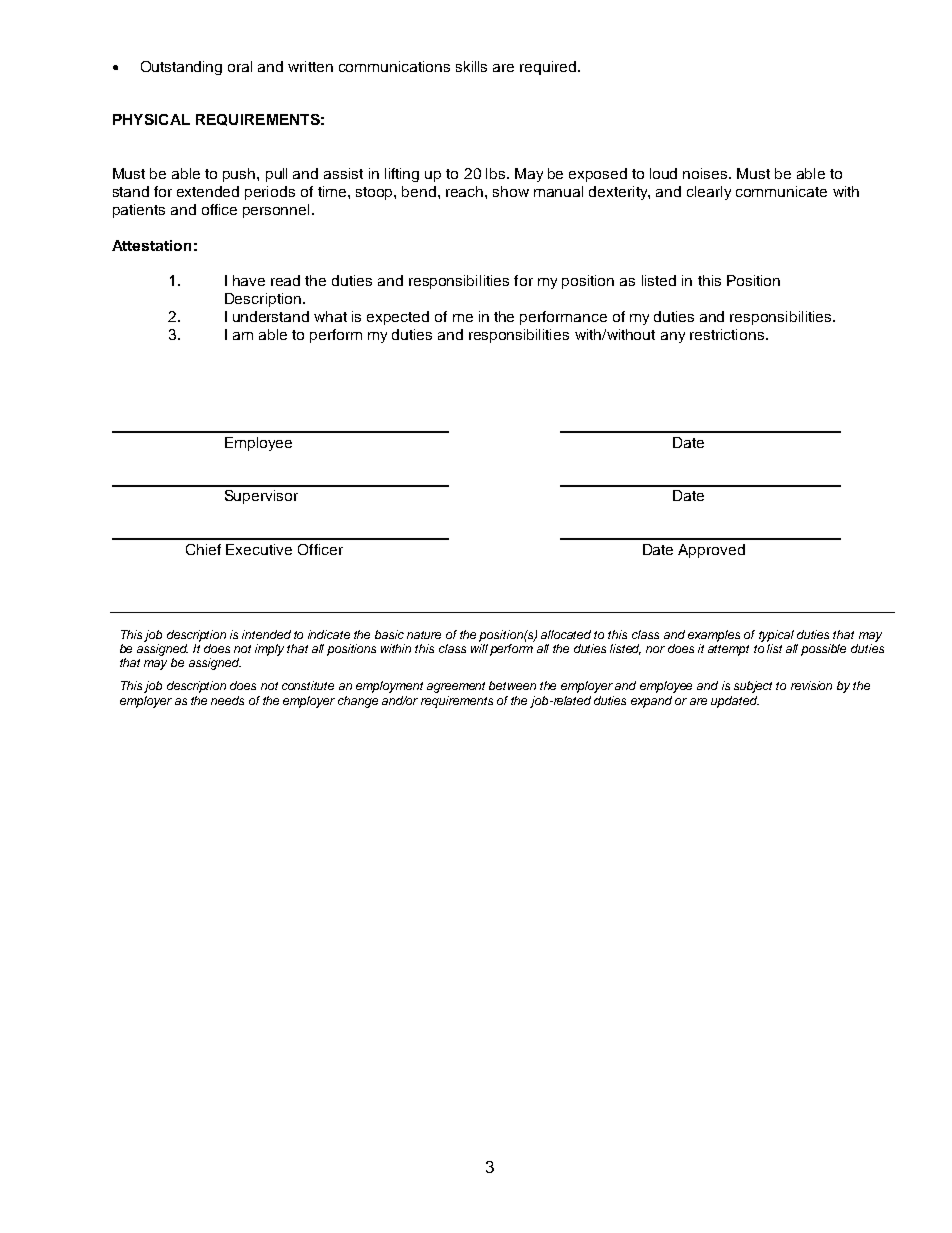 Image resolution: width=952 pixels, height=1233 pixels. Describe the element at coordinates (727, 334) in the image. I see `restrictions` at that location.
